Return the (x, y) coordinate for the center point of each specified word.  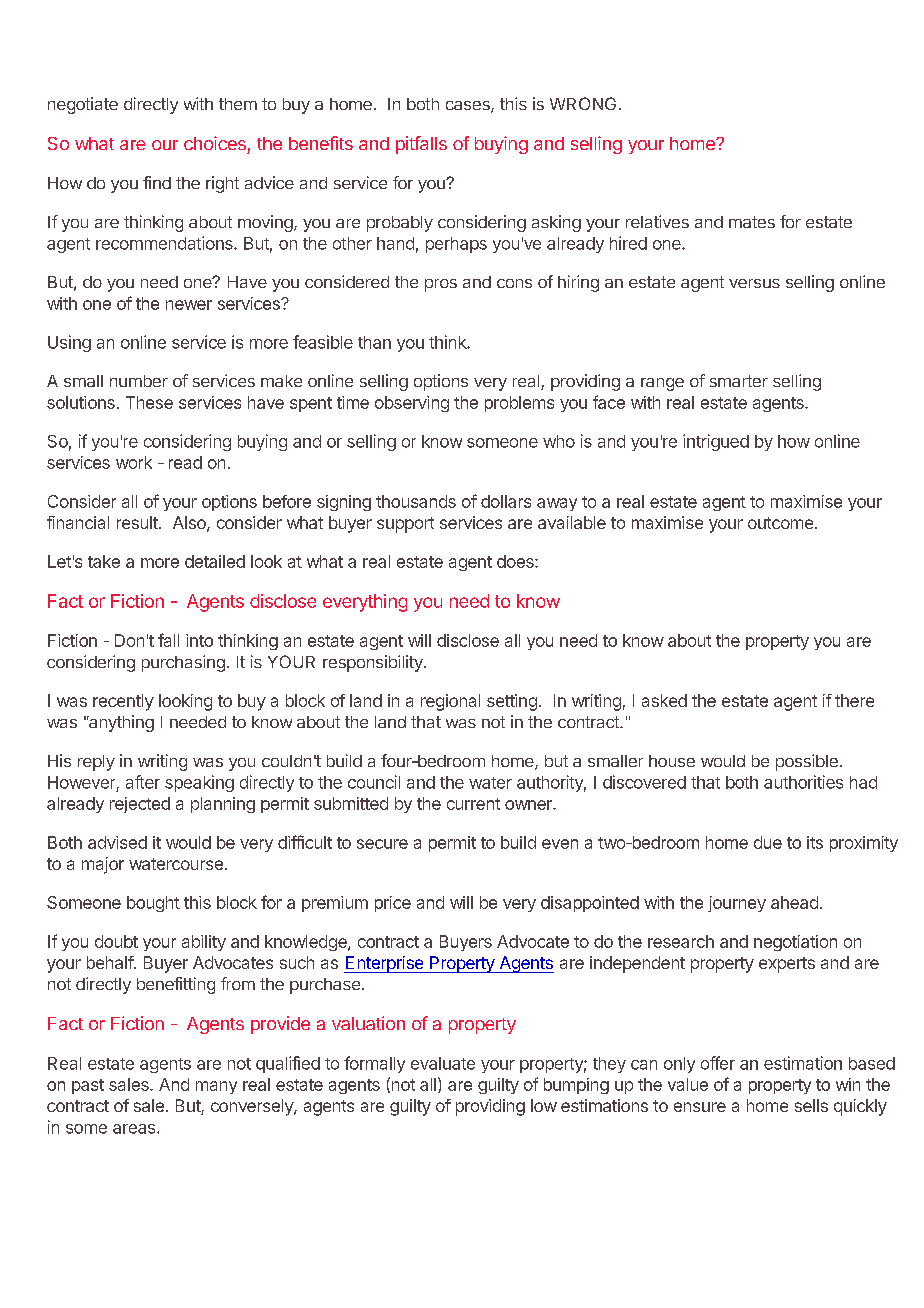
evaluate (443, 1063)
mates (752, 222)
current (473, 804)
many (216, 1087)
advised (117, 842)
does (516, 561)
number (139, 381)
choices (215, 143)
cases (469, 107)
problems (519, 404)
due (768, 842)
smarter (739, 381)
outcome (780, 523)
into (199, 640)
